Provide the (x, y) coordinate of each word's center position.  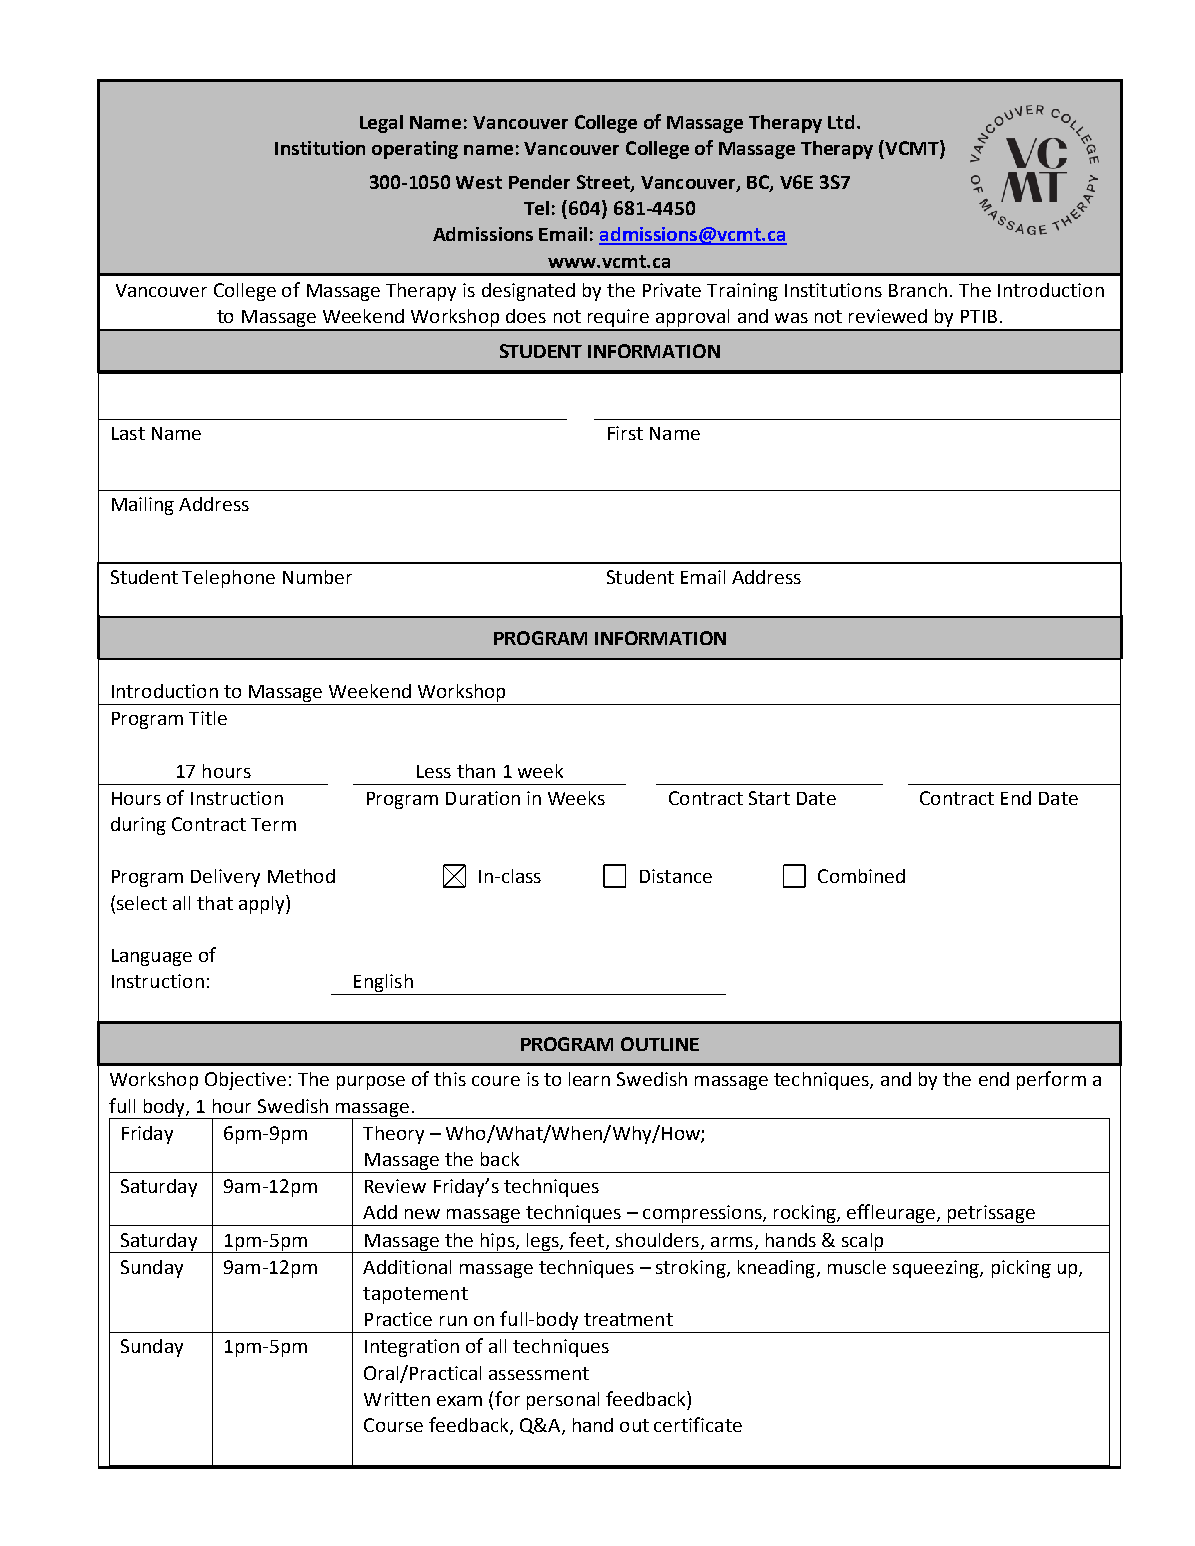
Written (397, 1399)
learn (589, 1079)
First (625, 433)
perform (1051, 1080)
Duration (483, 798)
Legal (381, 124)
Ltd (841, 122)
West (479, 182)
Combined (861, 876)
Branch (918, 290)
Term (273, 824)
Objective (245, 1081)
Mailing (143, 506)
